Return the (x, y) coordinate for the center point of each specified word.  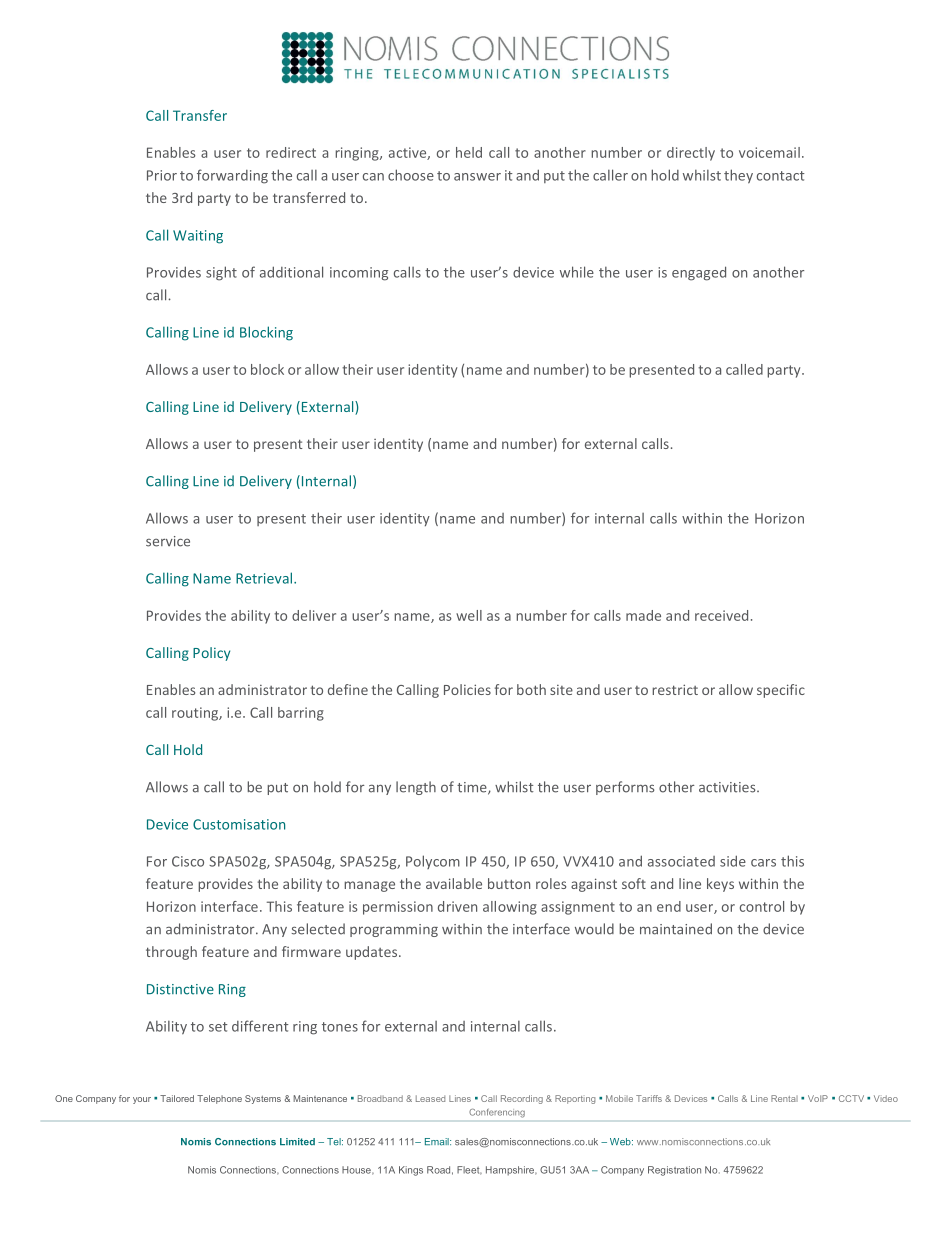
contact (781, 176)
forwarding (232, 176)
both (531, 689)
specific (781, 691)
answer (477, 177)
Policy (211, 654)
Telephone (219, 1099)
